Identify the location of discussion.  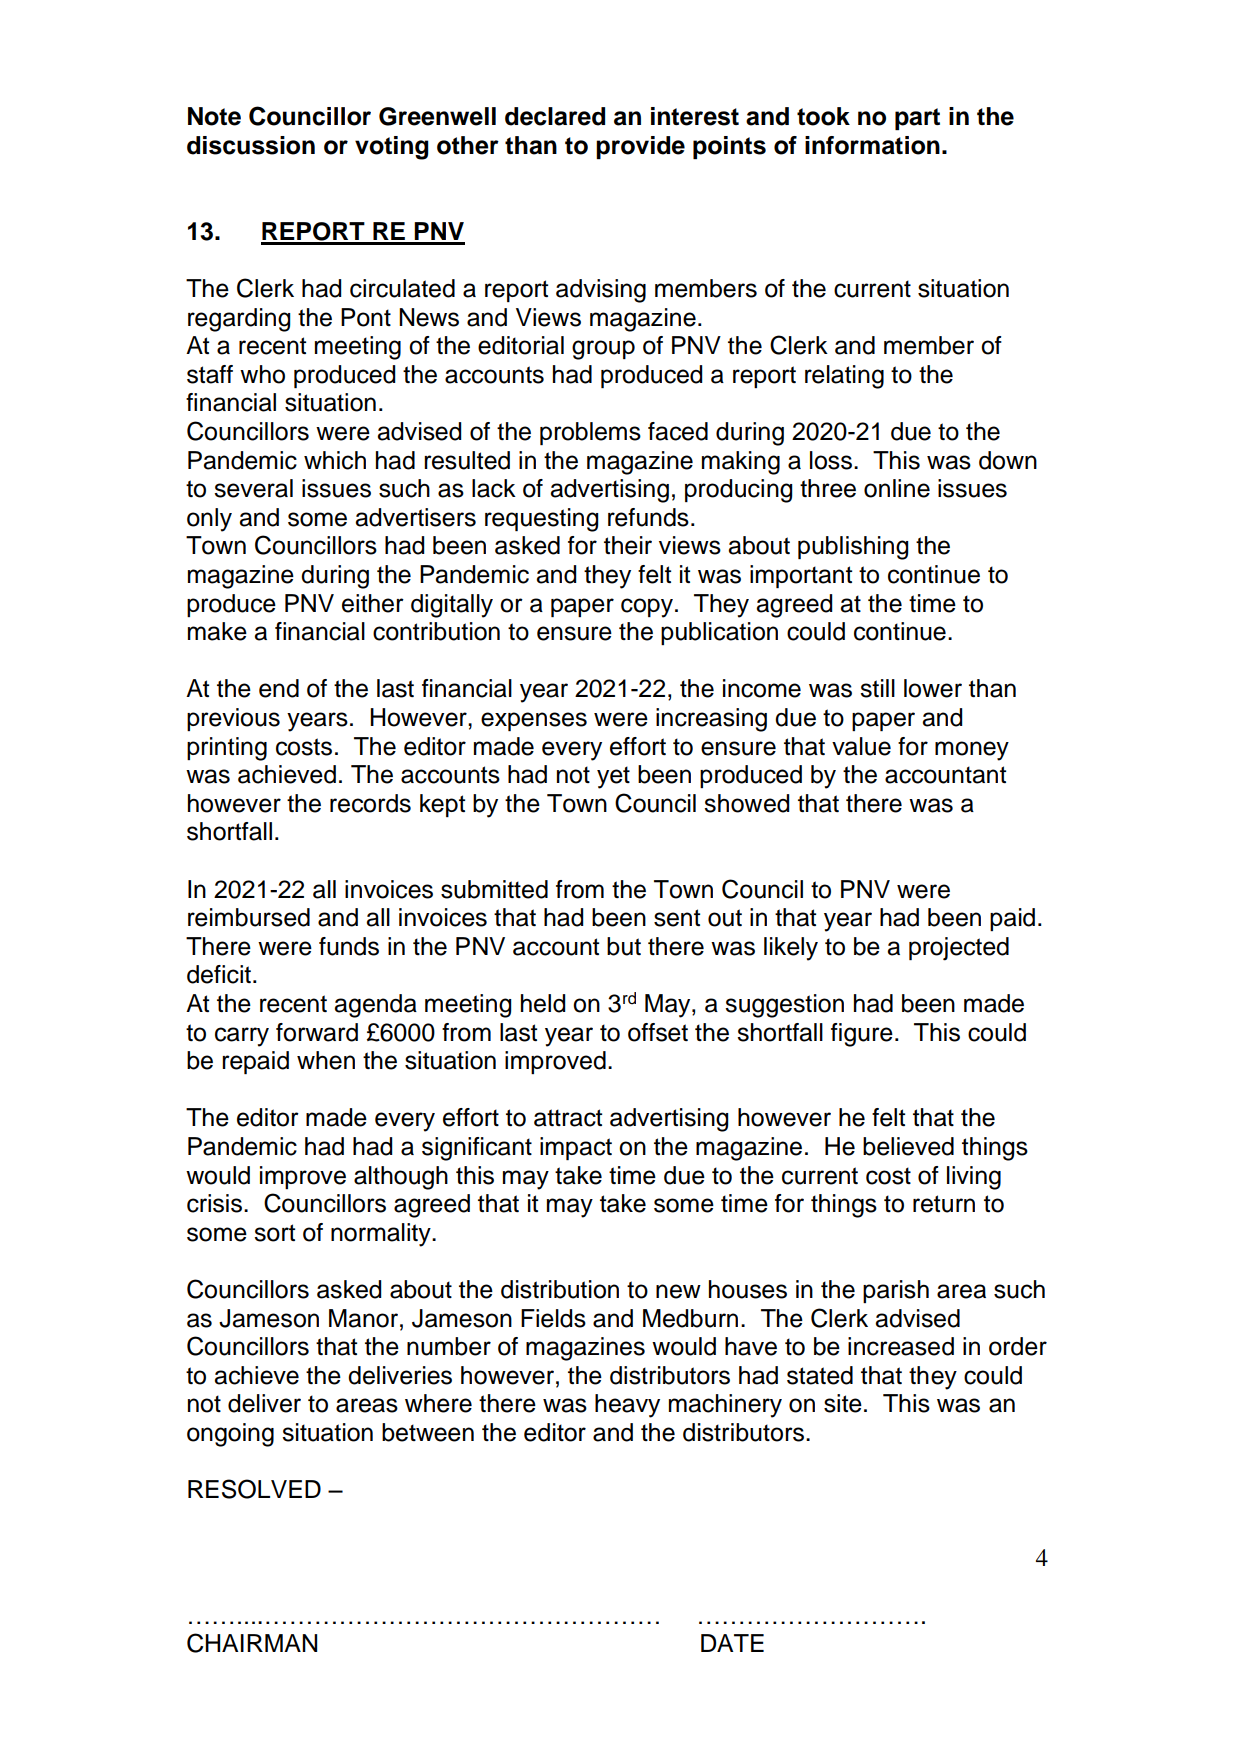
(251, 145).
